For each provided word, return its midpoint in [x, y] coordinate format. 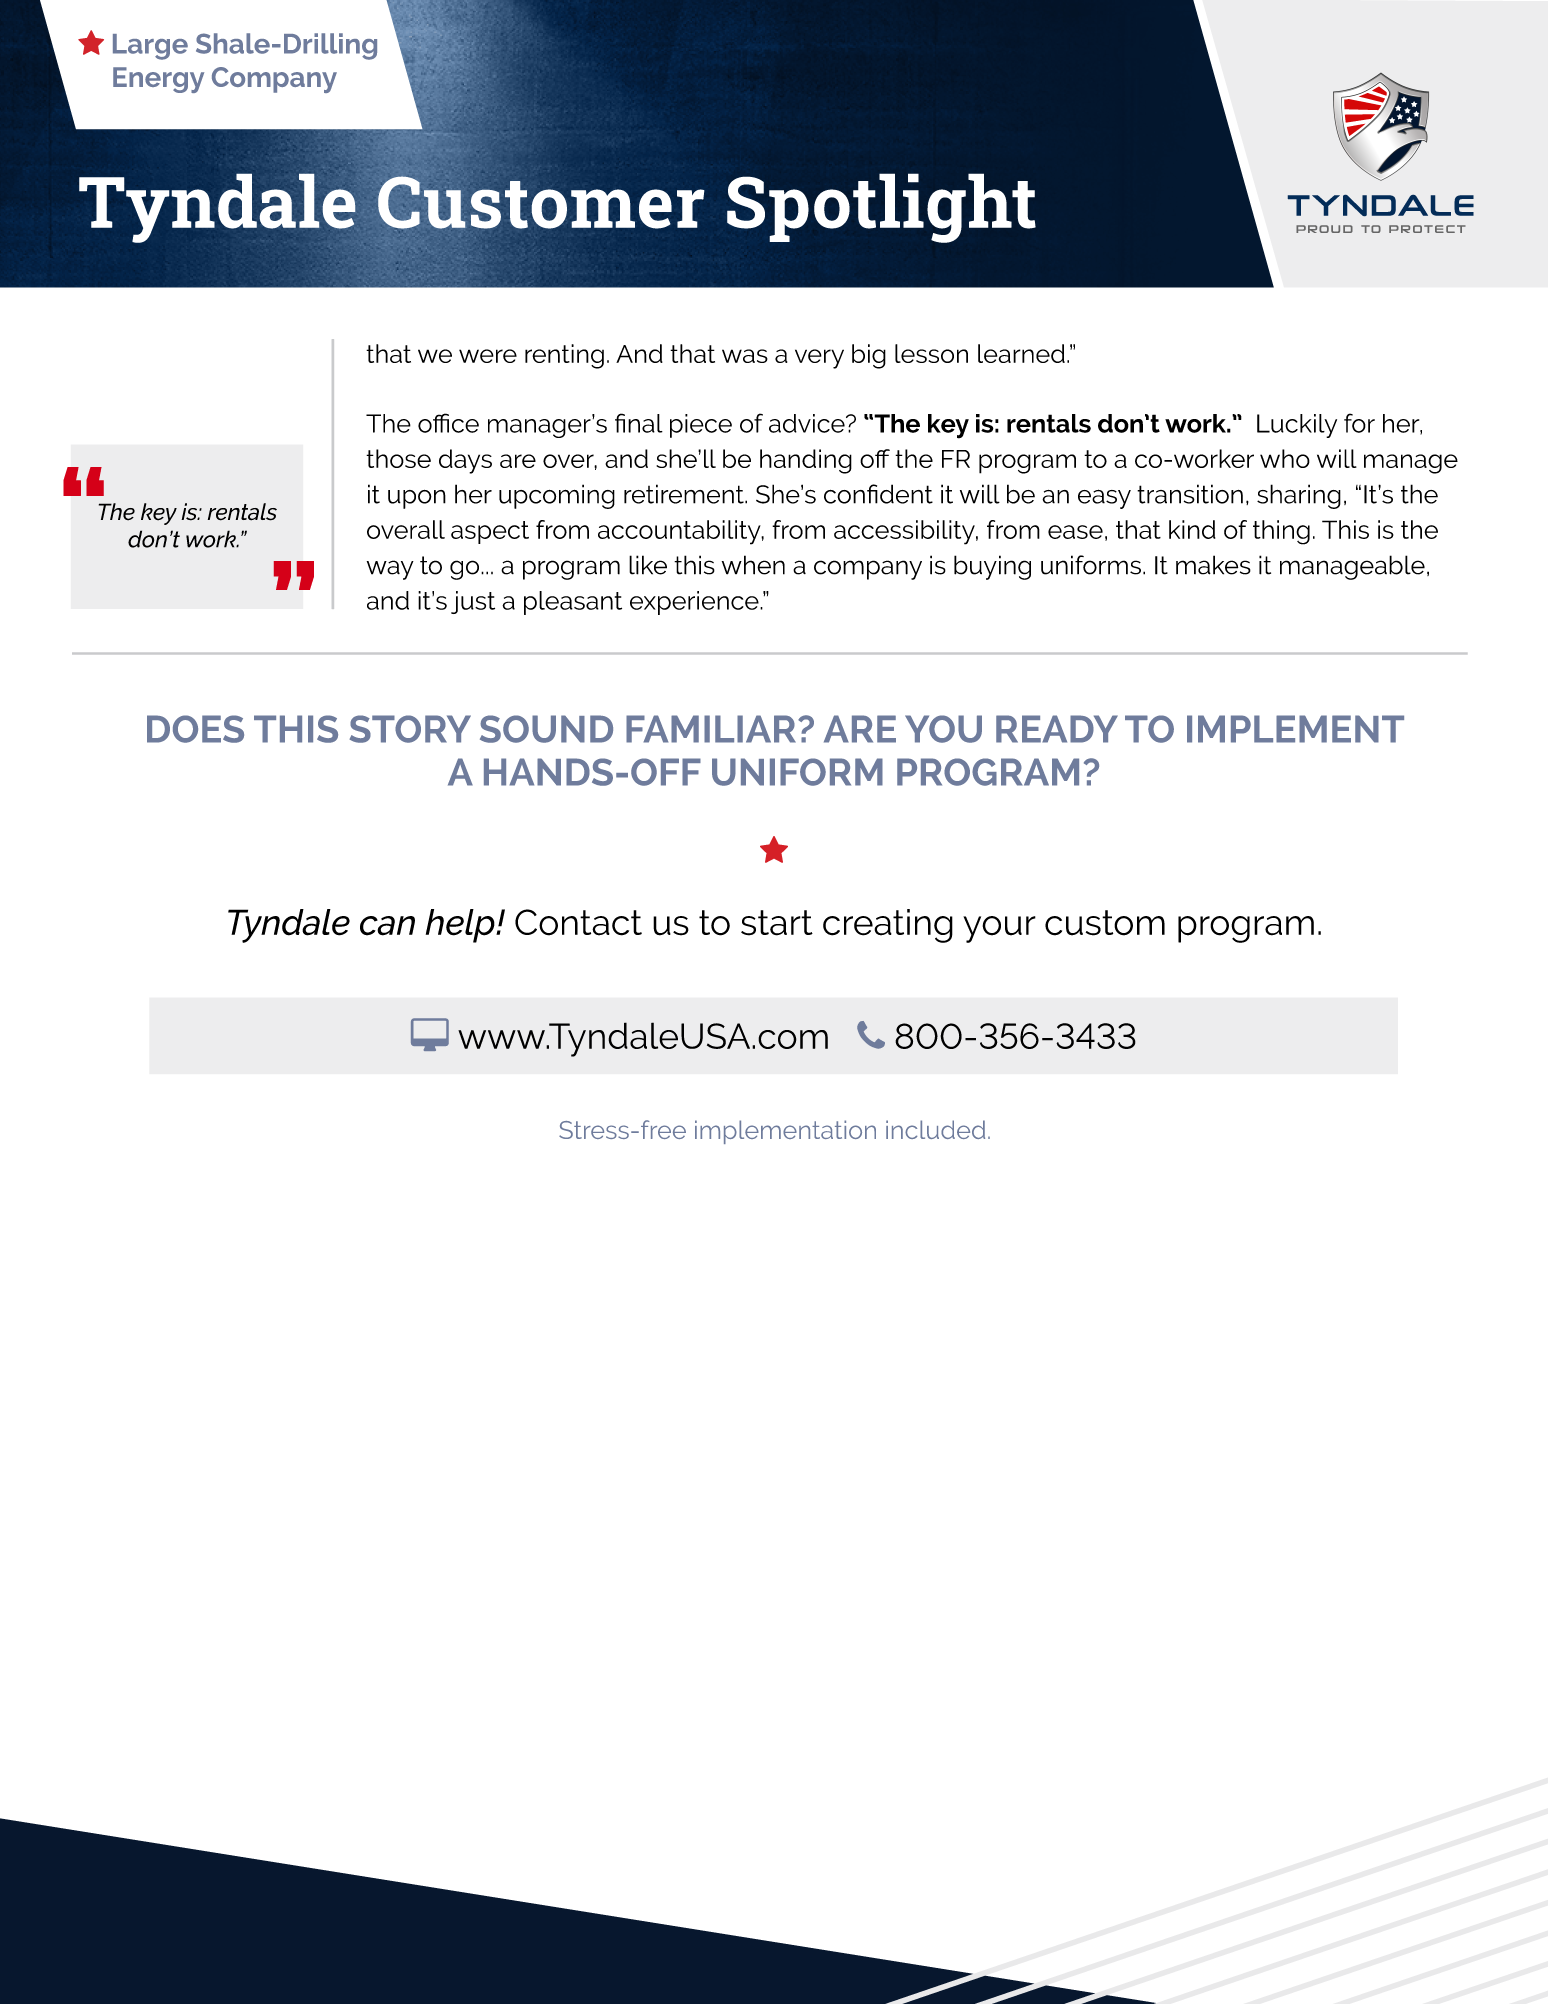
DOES [195, 729]
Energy [158, 80]
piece [701, 426]
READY [1057, 729]
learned [1021, 353]
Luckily [1297, 426]
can [387, 926]
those [398, 458]
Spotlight [881, 208]
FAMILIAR [712, 729]
